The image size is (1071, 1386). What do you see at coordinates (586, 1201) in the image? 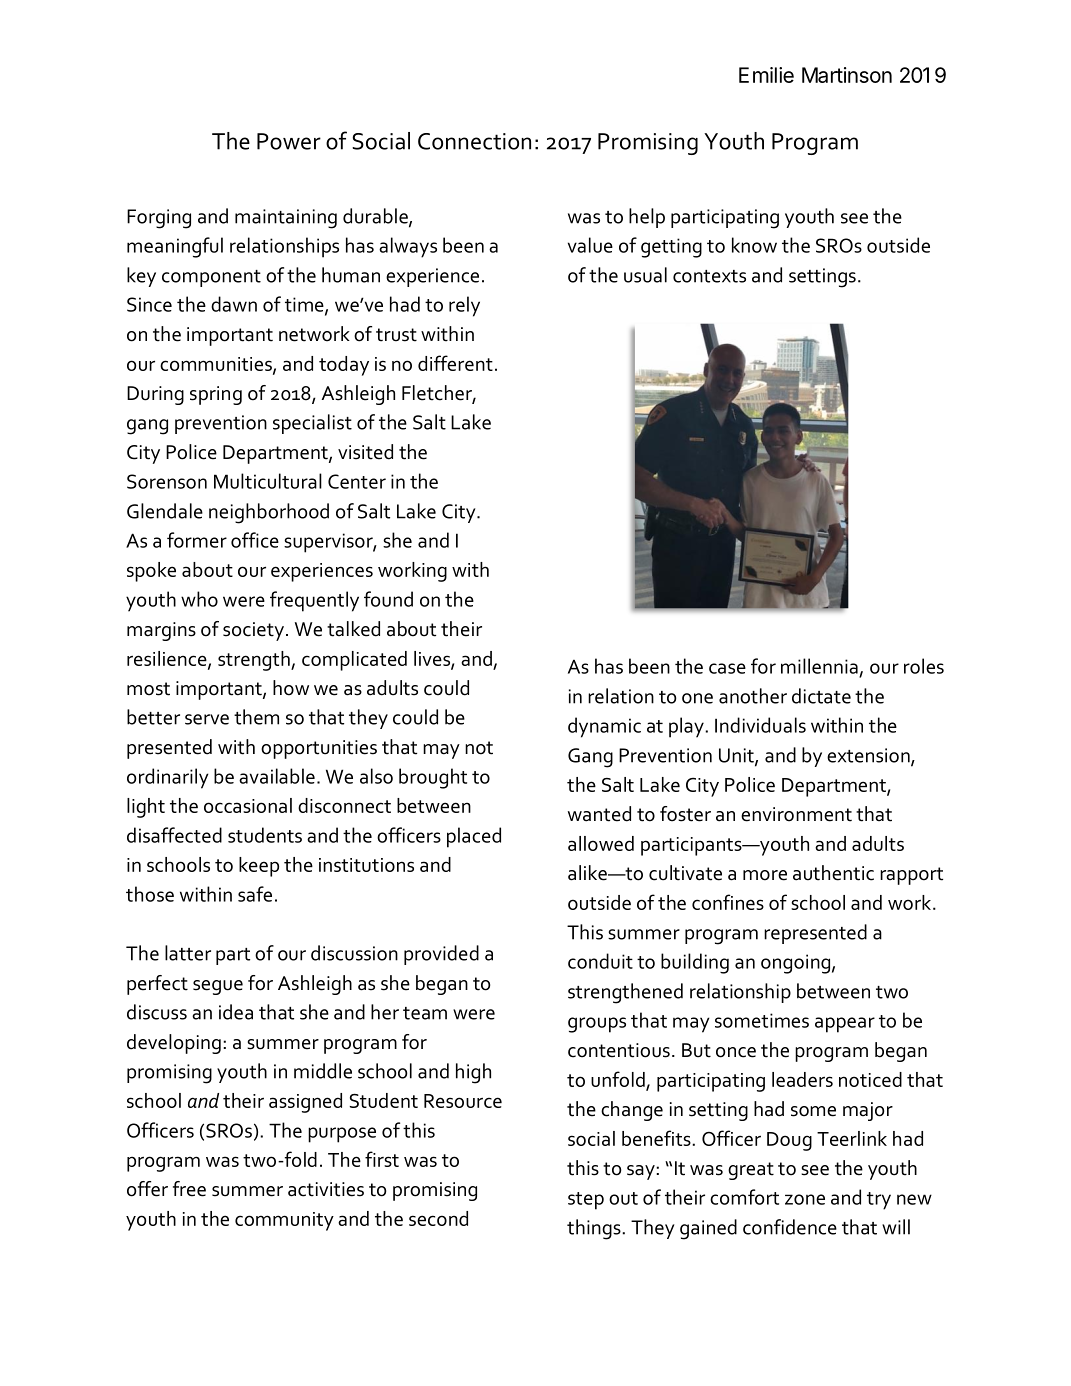
I see `step` at bounding box center [586, 1201].
